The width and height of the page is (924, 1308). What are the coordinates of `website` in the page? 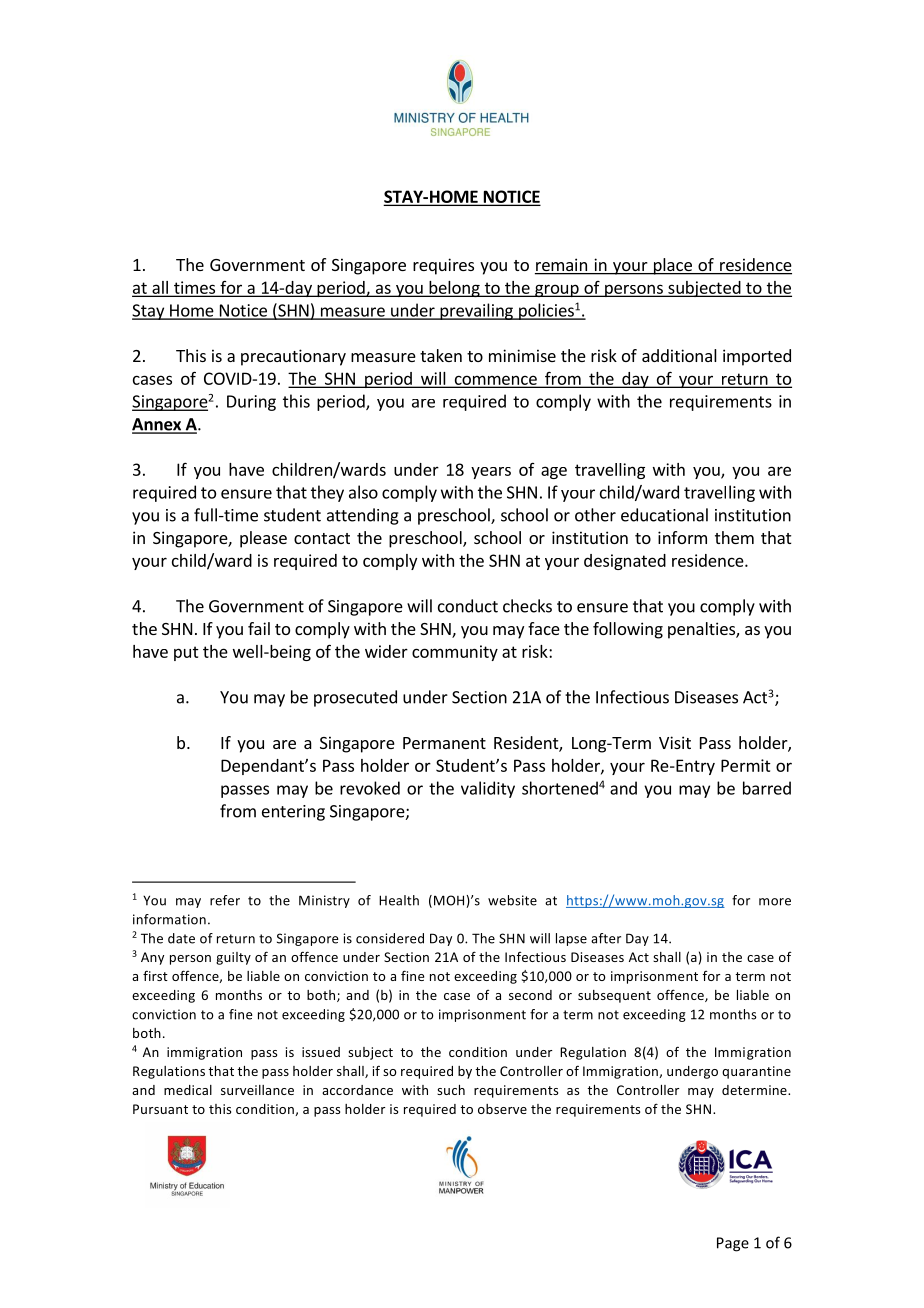 It's located at (512, 900).
